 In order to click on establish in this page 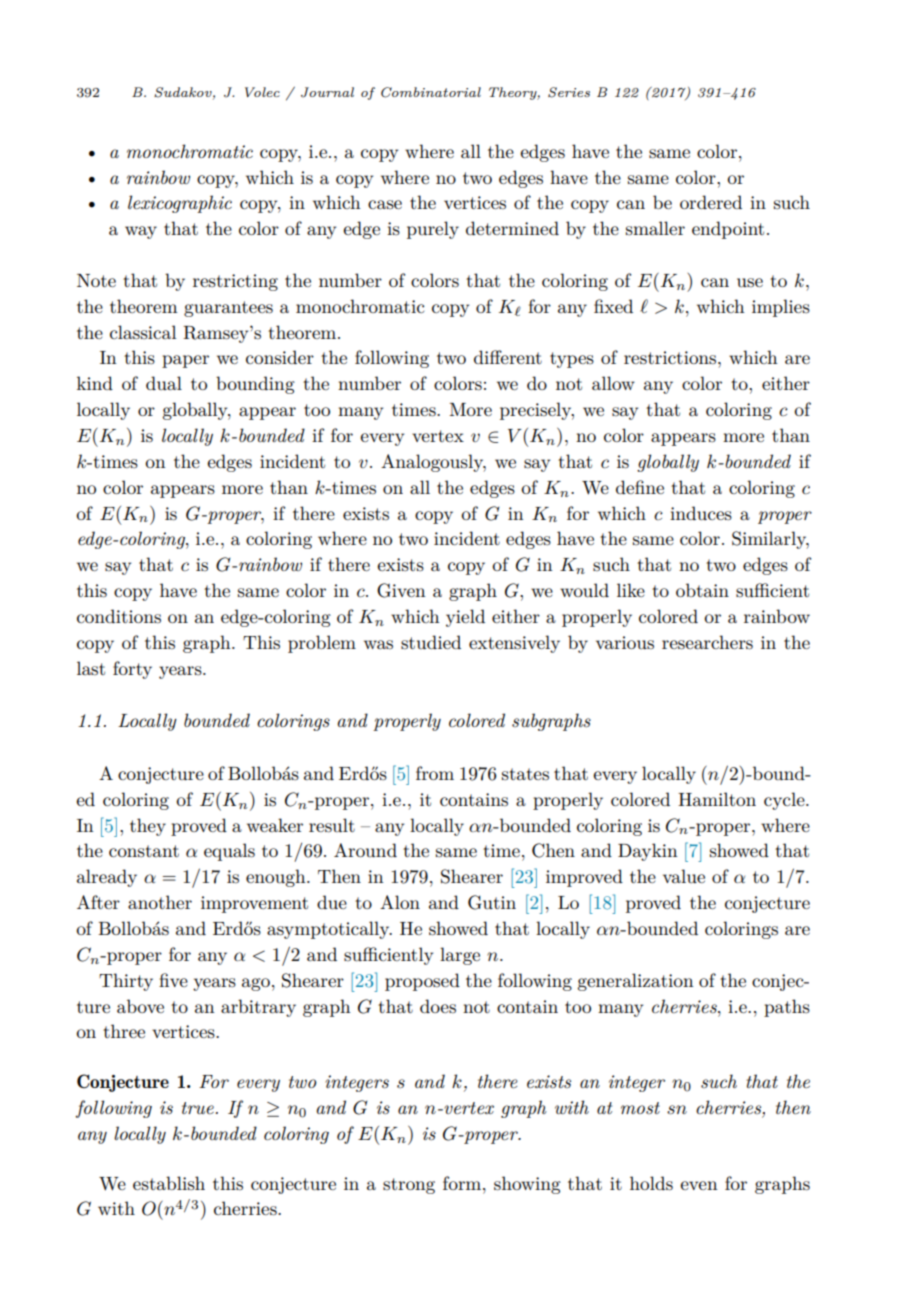, I will do `click(169, 1183)`.
